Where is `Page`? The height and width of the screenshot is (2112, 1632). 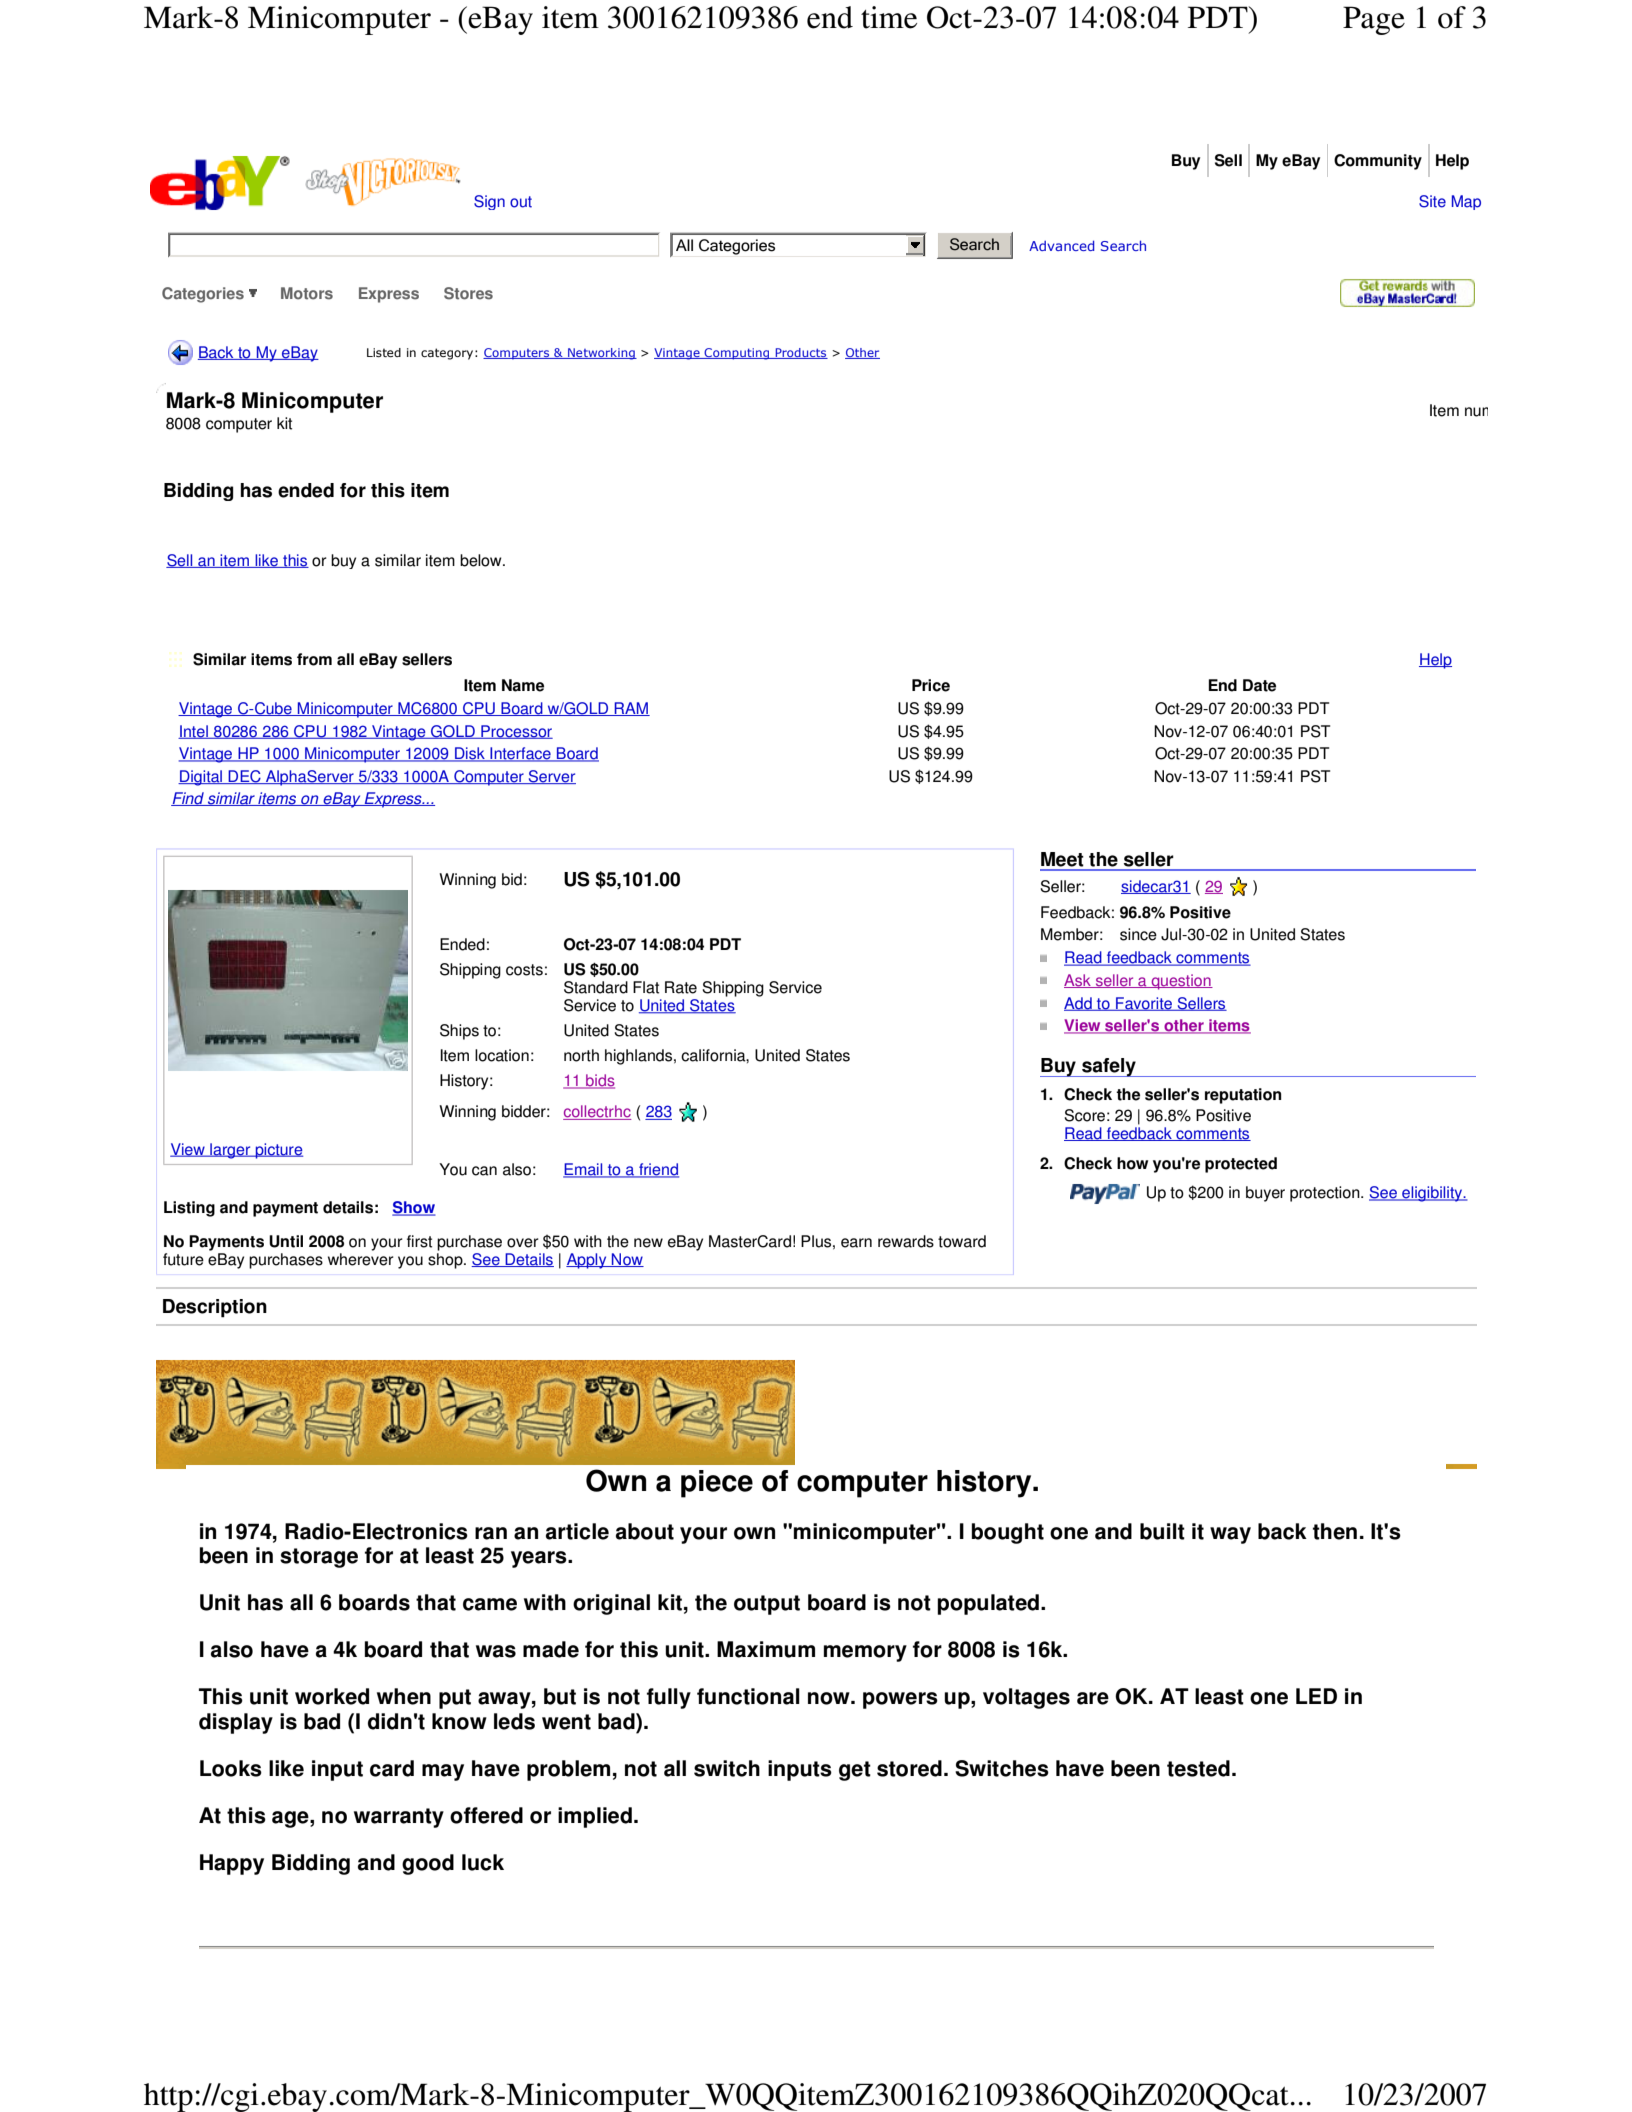 Page is located at coordinates (1374, 20).
